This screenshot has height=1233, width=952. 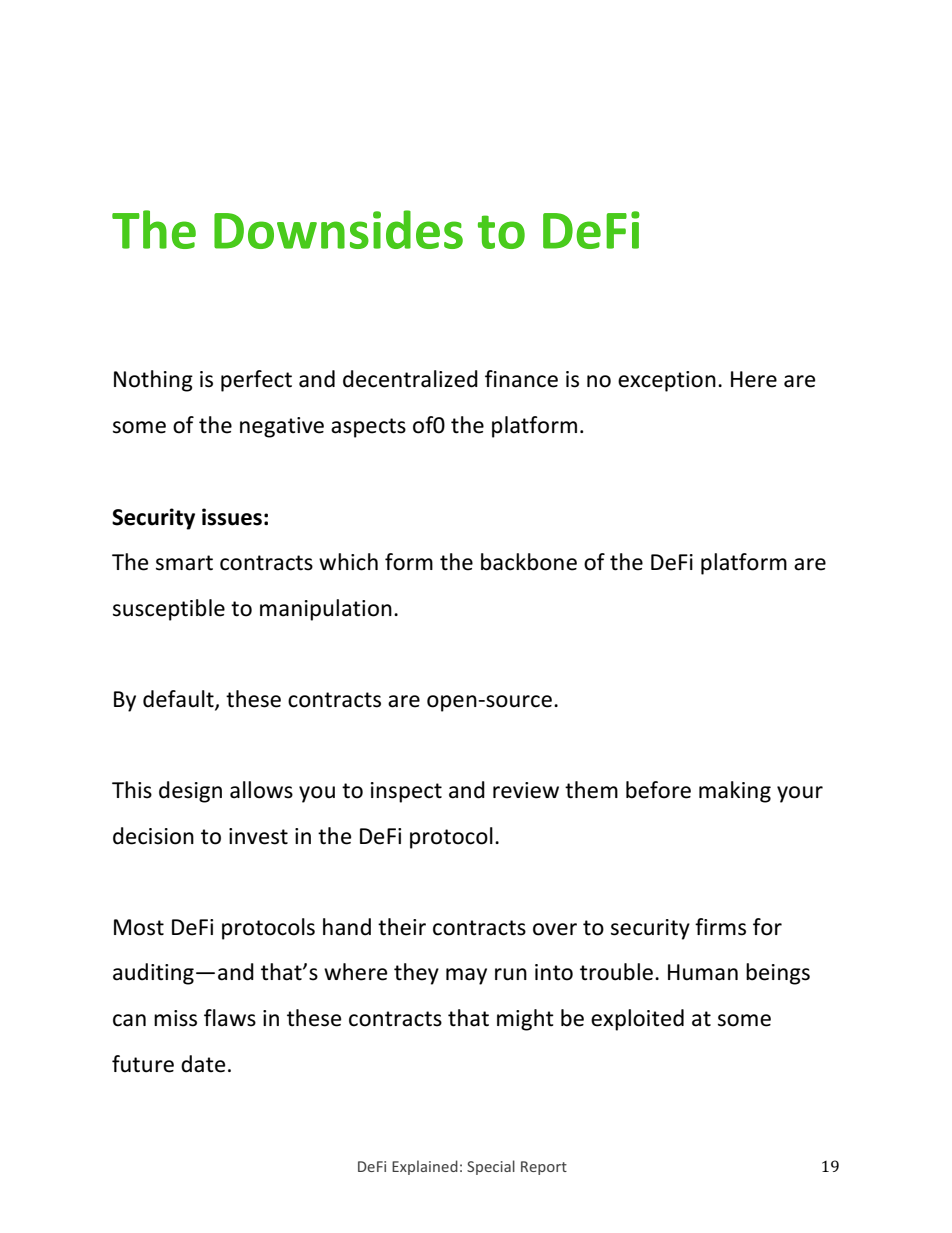 I want to click on backbone, so click(x=529, y=562).
